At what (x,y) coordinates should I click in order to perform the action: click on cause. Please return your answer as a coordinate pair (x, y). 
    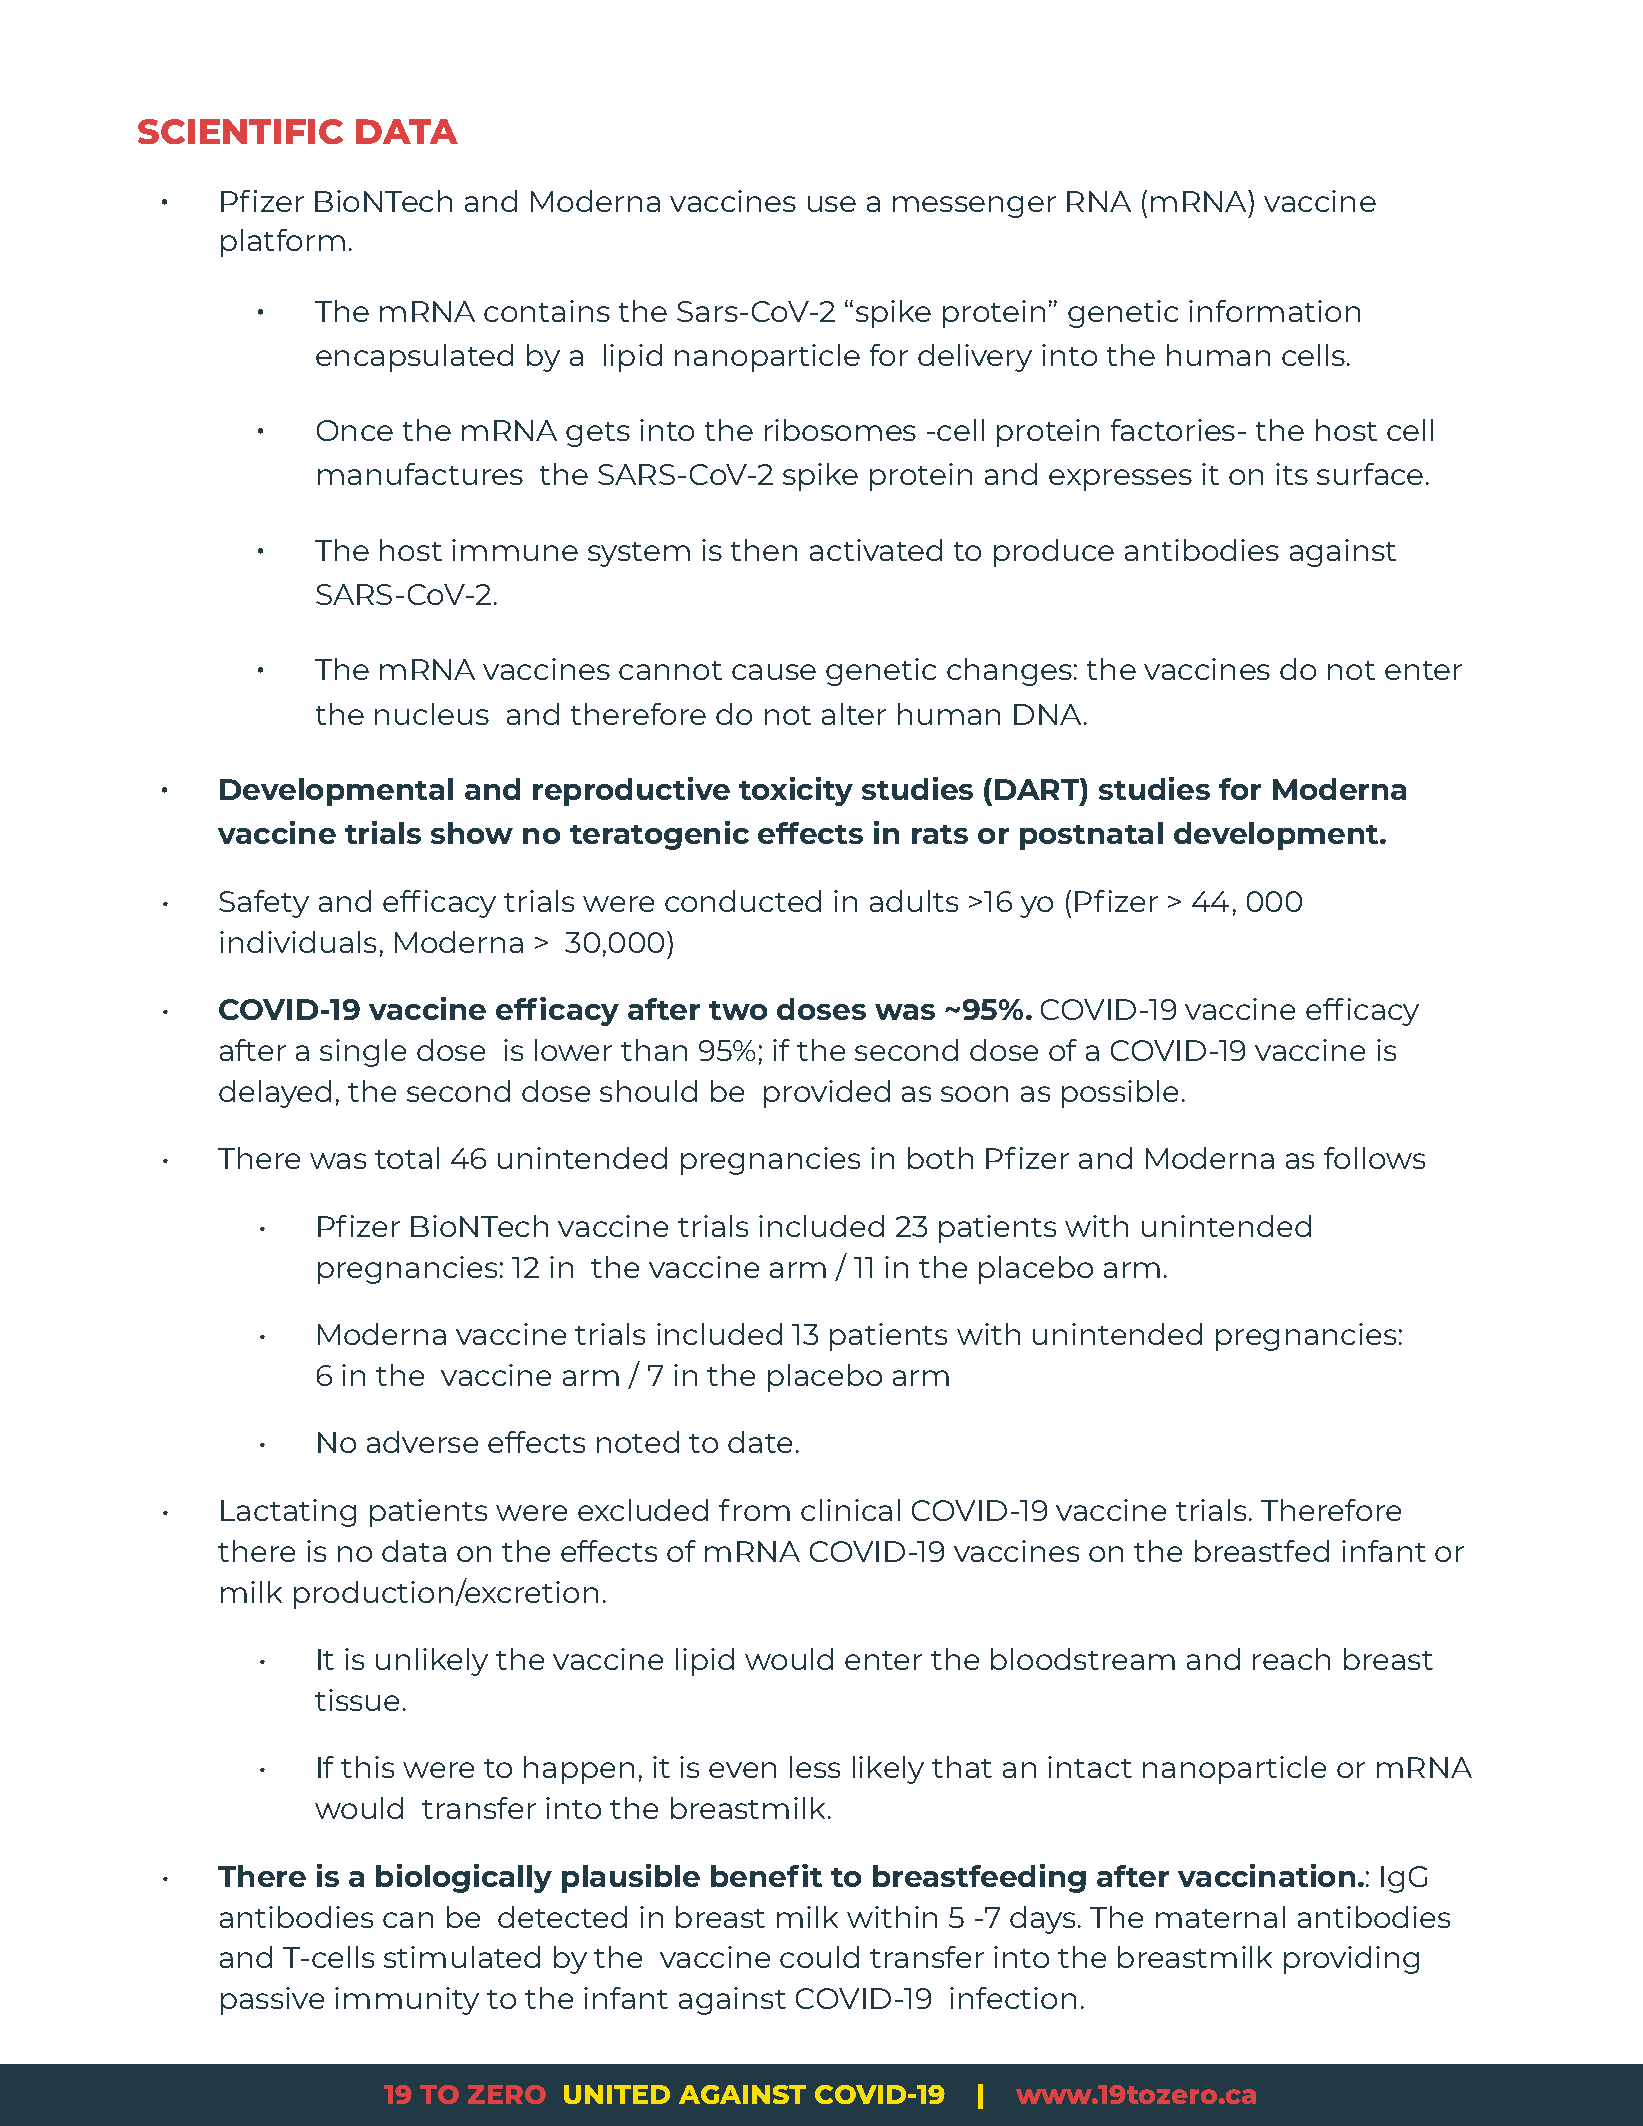
    Looking at the image, I should click on (774, 672).
